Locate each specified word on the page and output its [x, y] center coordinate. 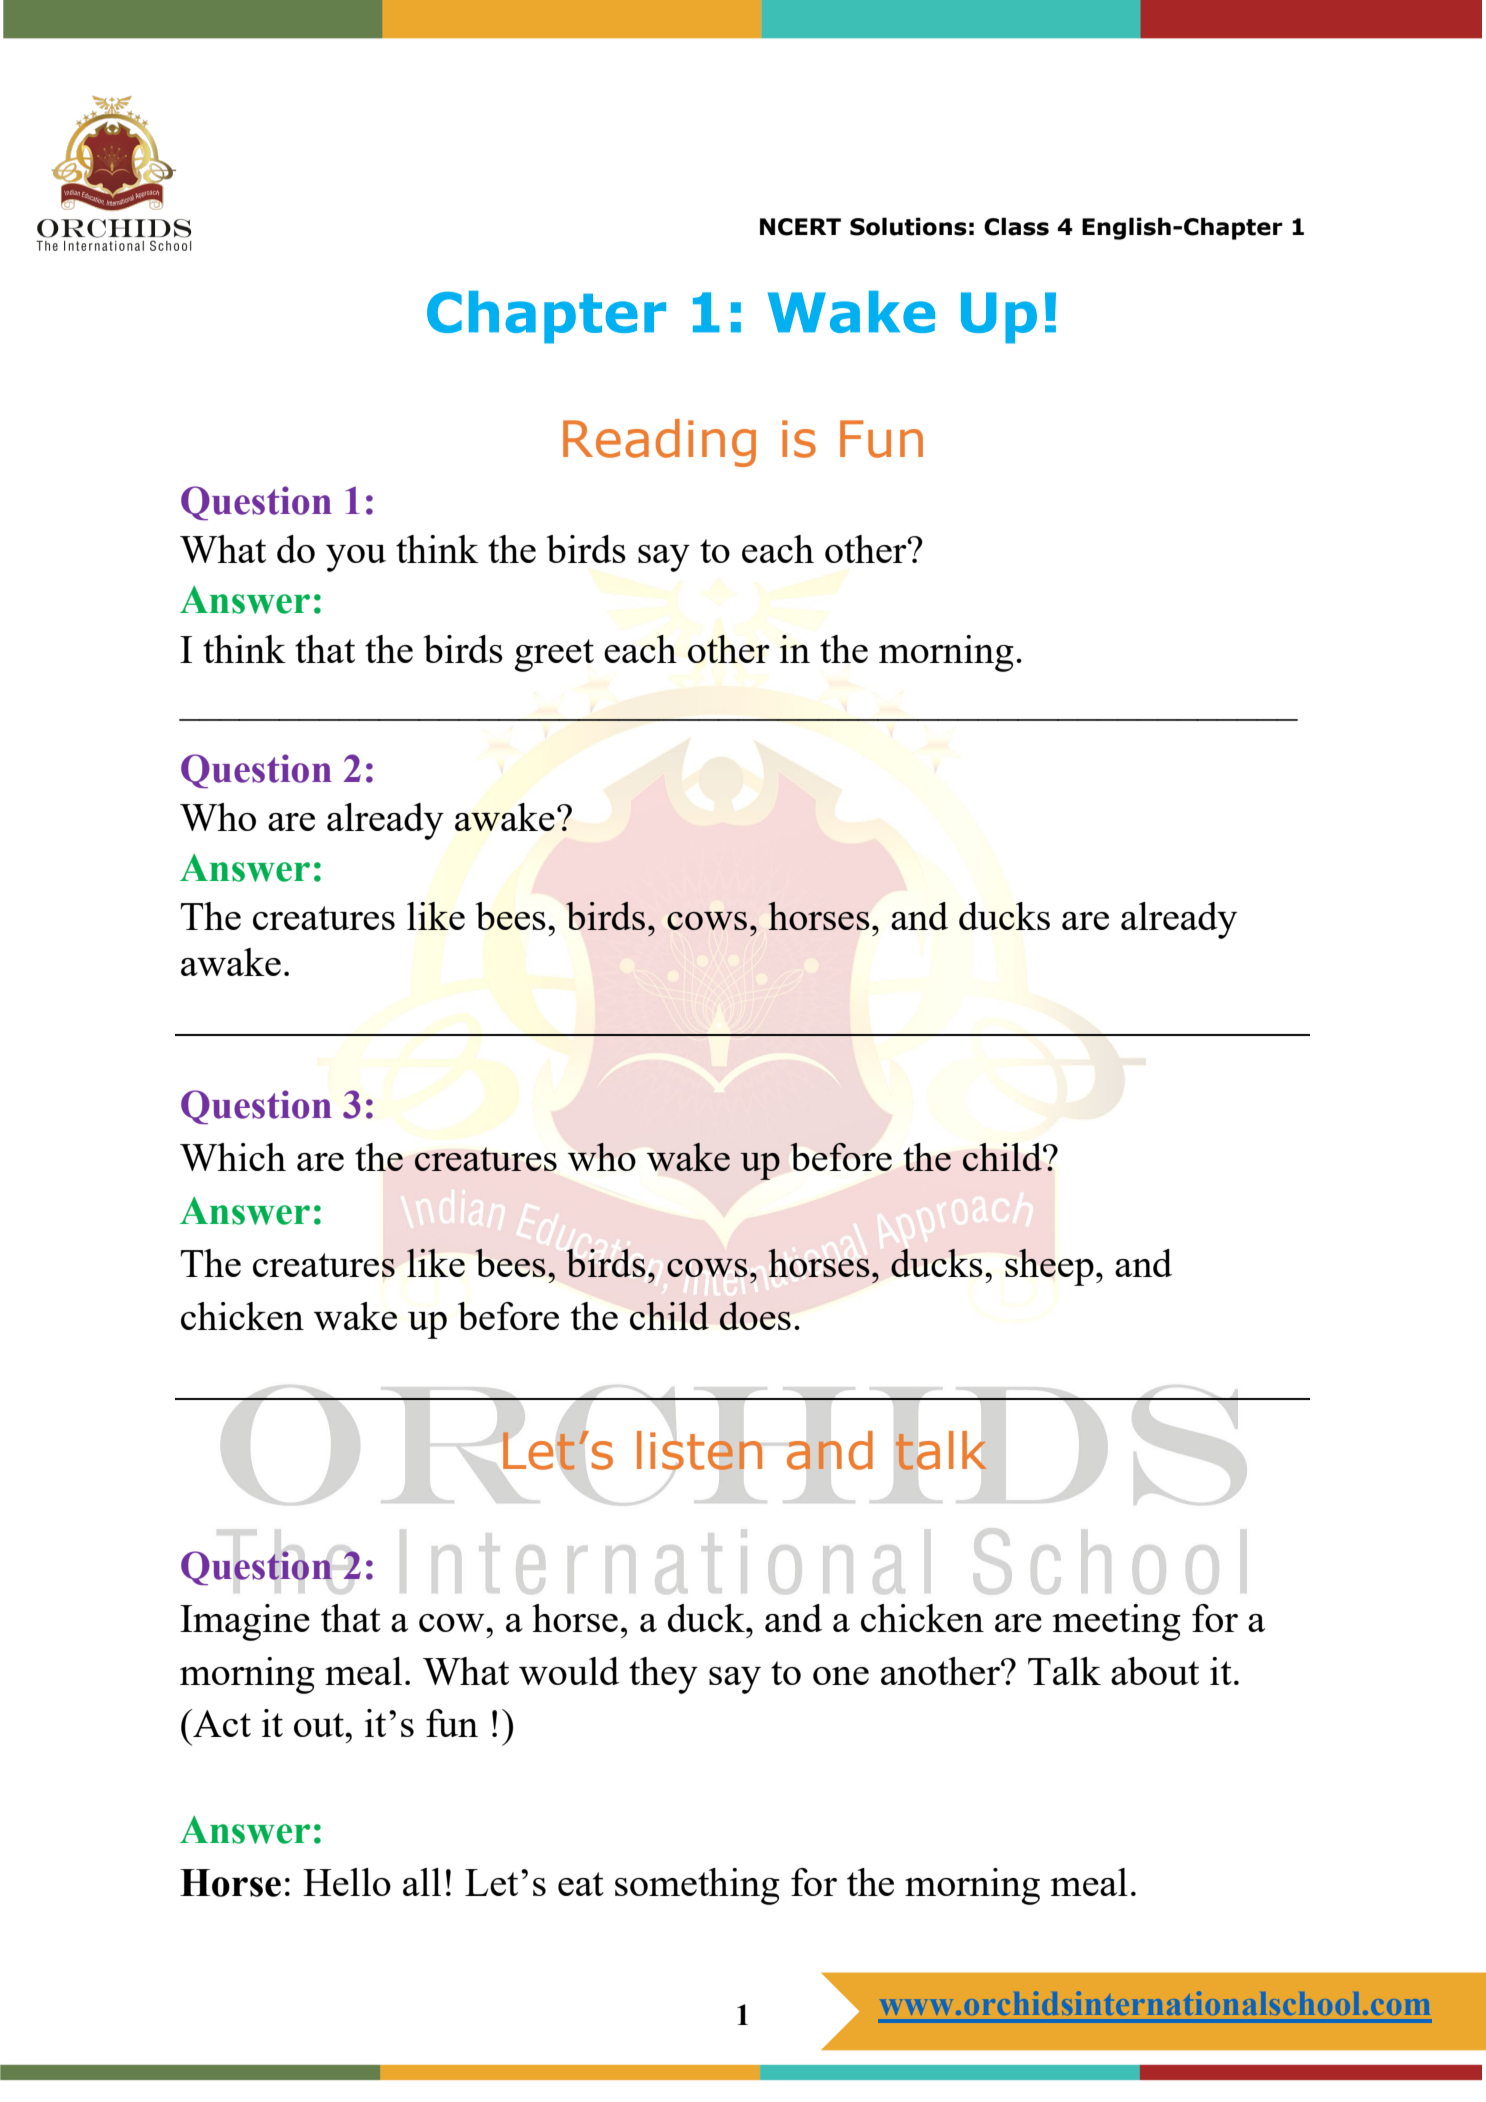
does [755, 1316]
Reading [659, 443]
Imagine [245, 1622]
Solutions [908, 226]
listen [699, 1450]
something [697, 1886]
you [356, 558]
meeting [1116, 1622]
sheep [1049, 1267]
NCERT [800, 227]
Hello [347, 1882]
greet [554, 655]
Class [1016, 226]
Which [233, 1157]
